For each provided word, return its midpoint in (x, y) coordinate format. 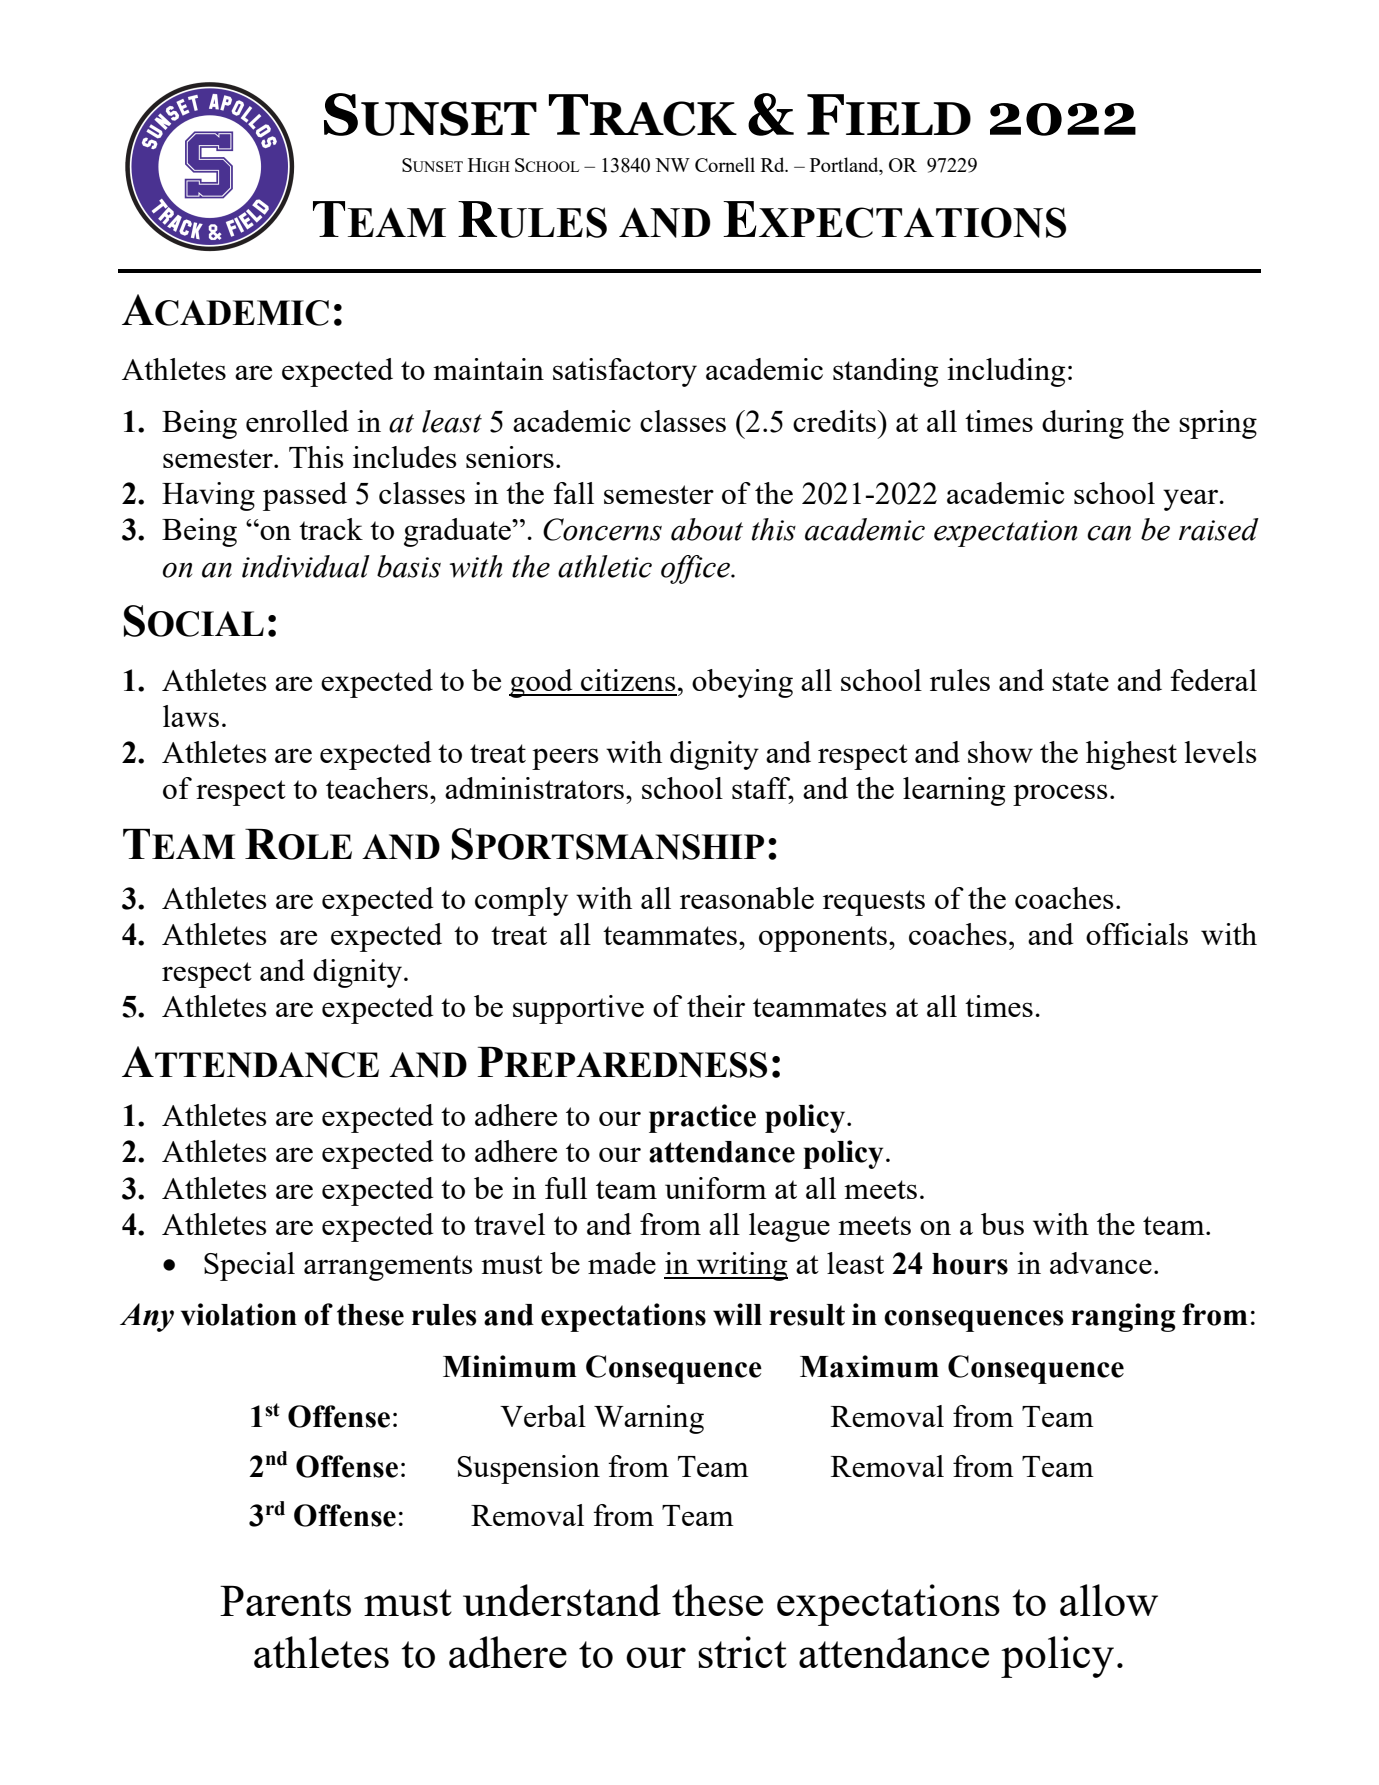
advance (1101, 1263)
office (696, 569)
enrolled (297, 421)
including (1006, 372)
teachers (377, 788)
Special (249, 1266)
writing (741, 1266)
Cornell (725, 164)
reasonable (747, 898)
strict (742, 1652)
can (1109, 533)
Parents (285, 1601)
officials (1137, 934)
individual (306, 566)
